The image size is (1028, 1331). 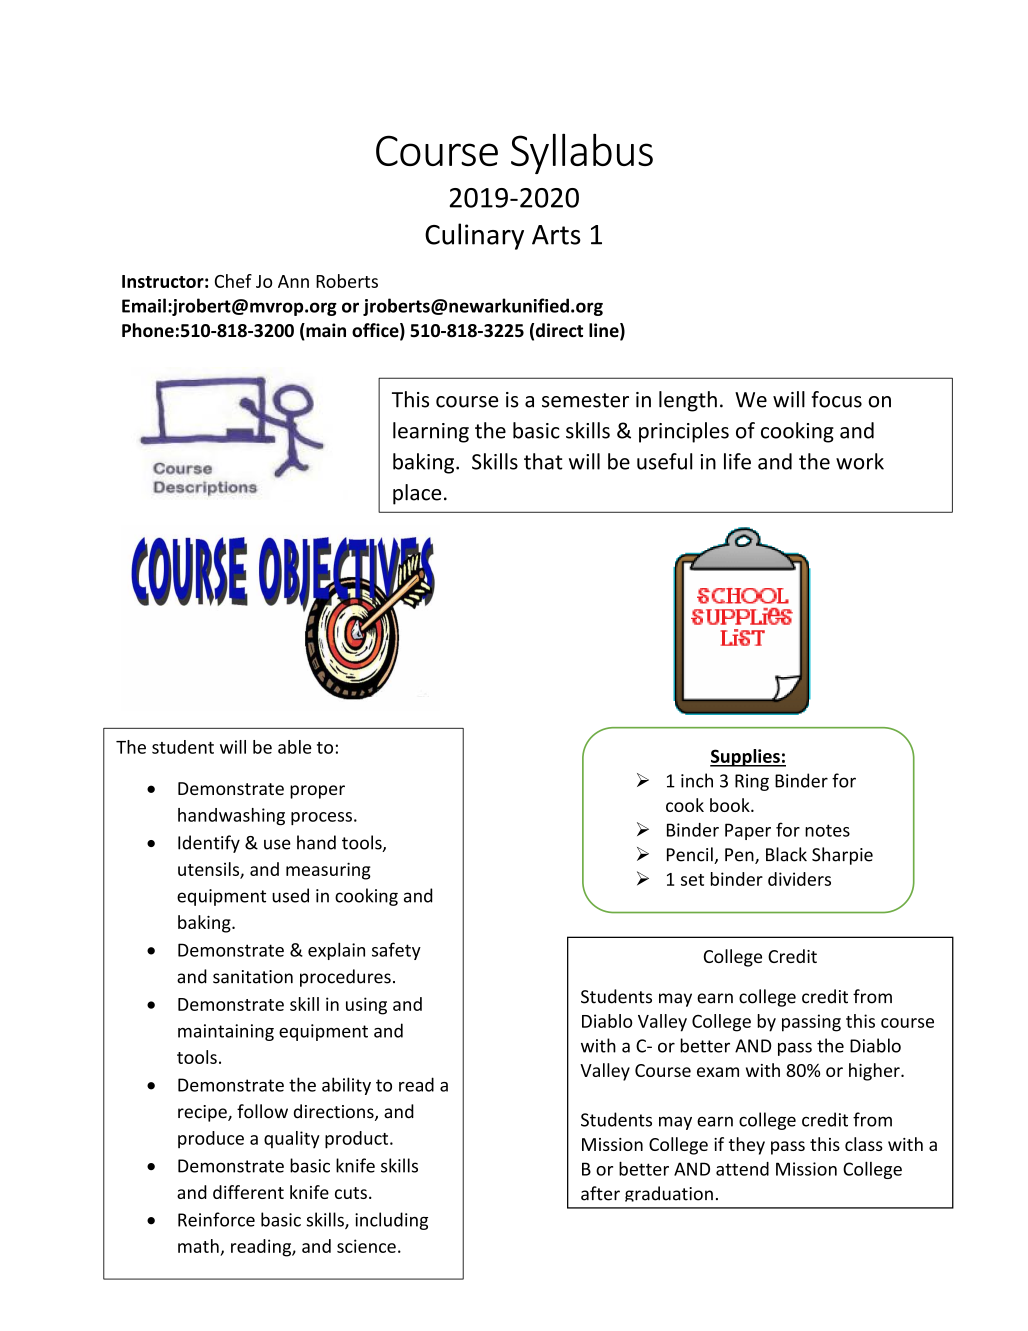 I want to click on Syllabus, so click(x=582, y=153).
